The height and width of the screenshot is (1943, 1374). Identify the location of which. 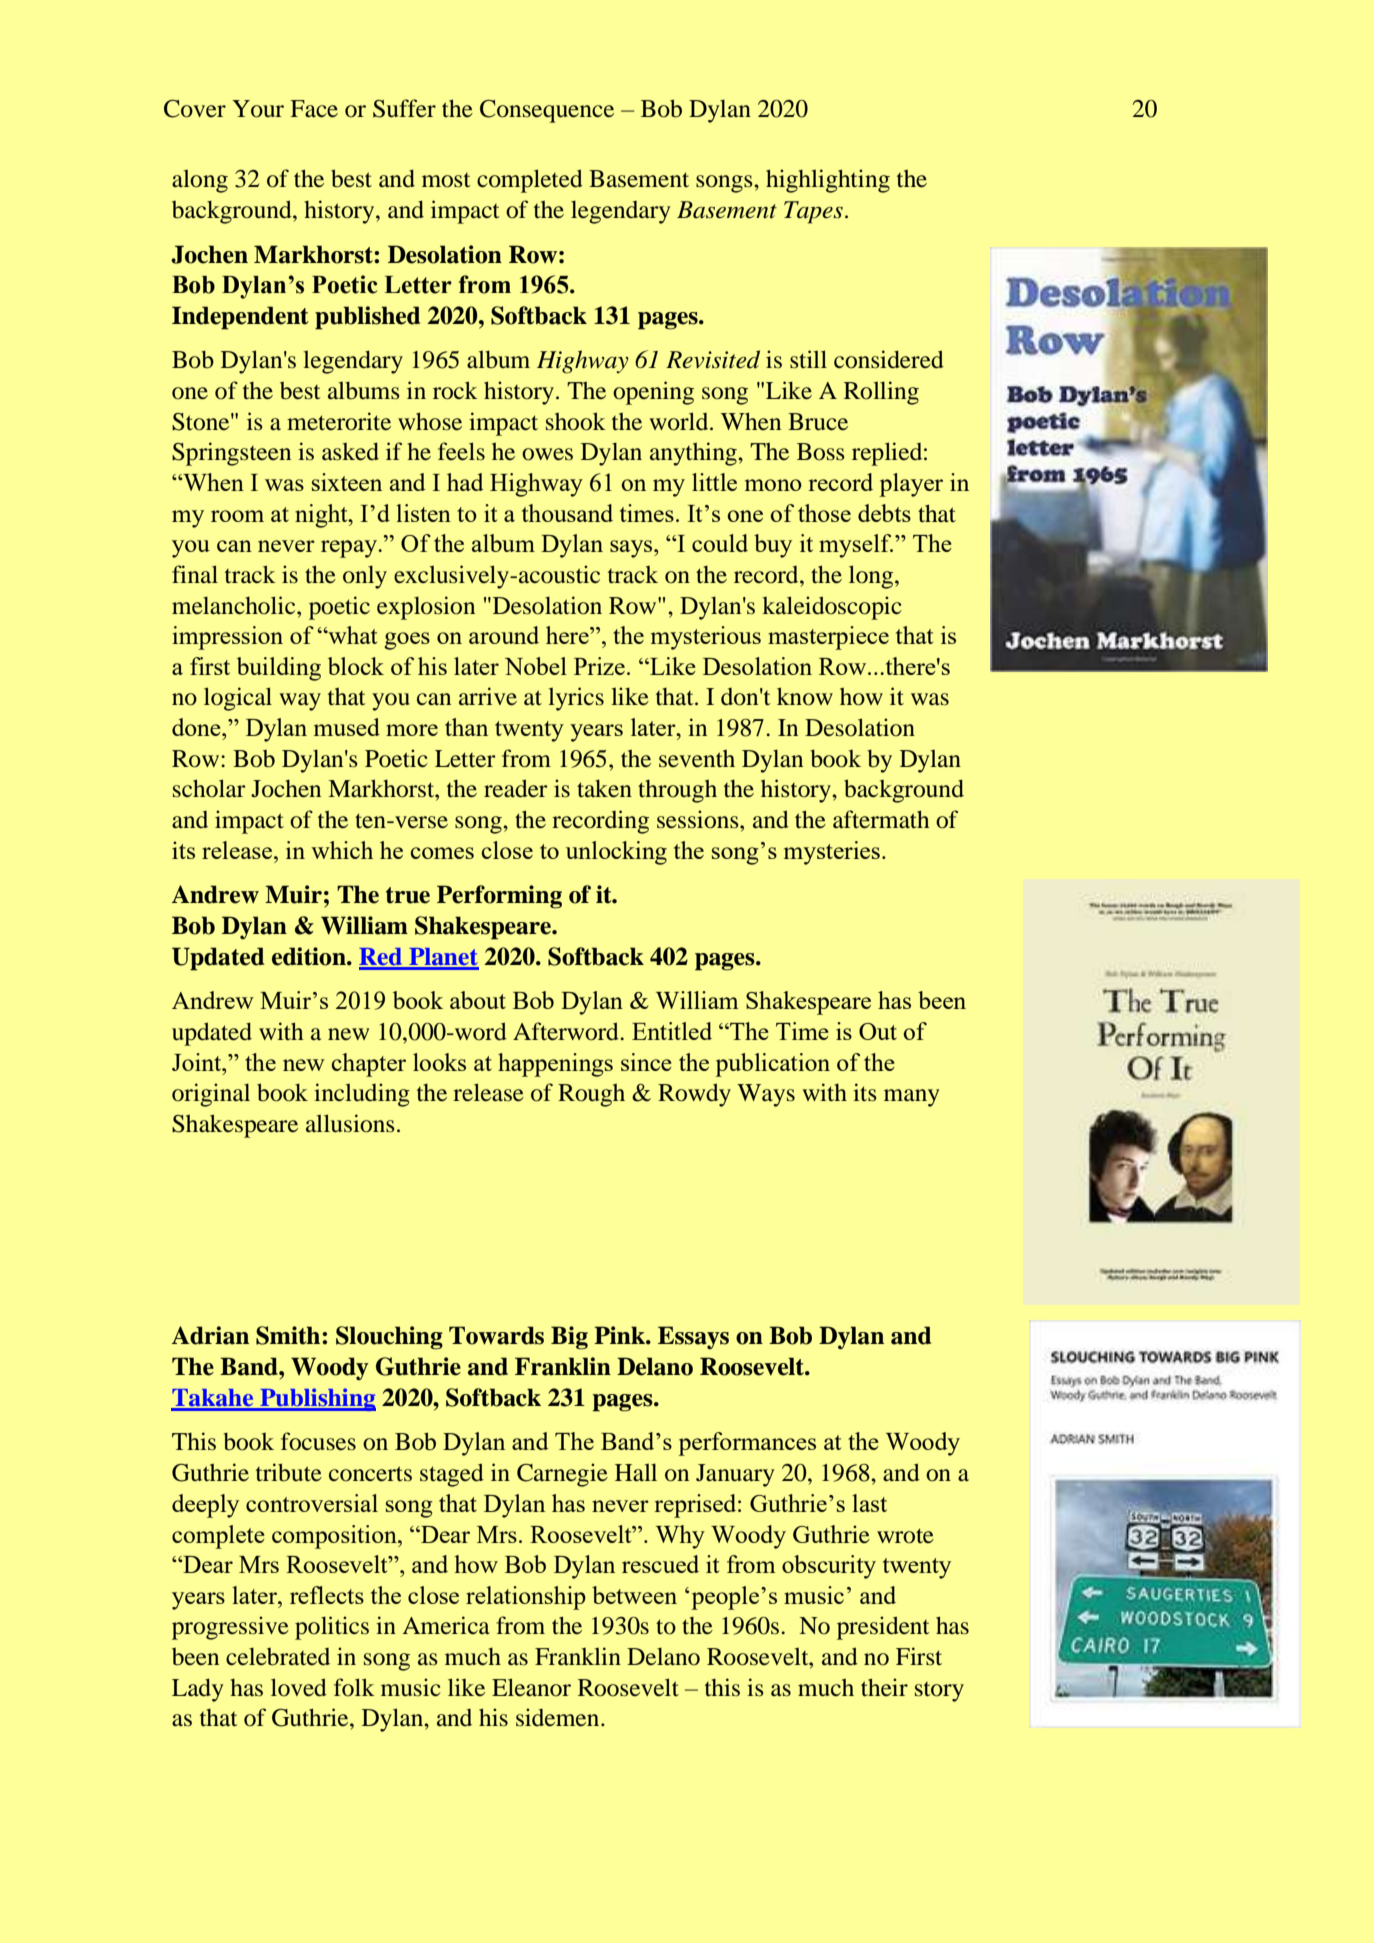
(342, 850).
